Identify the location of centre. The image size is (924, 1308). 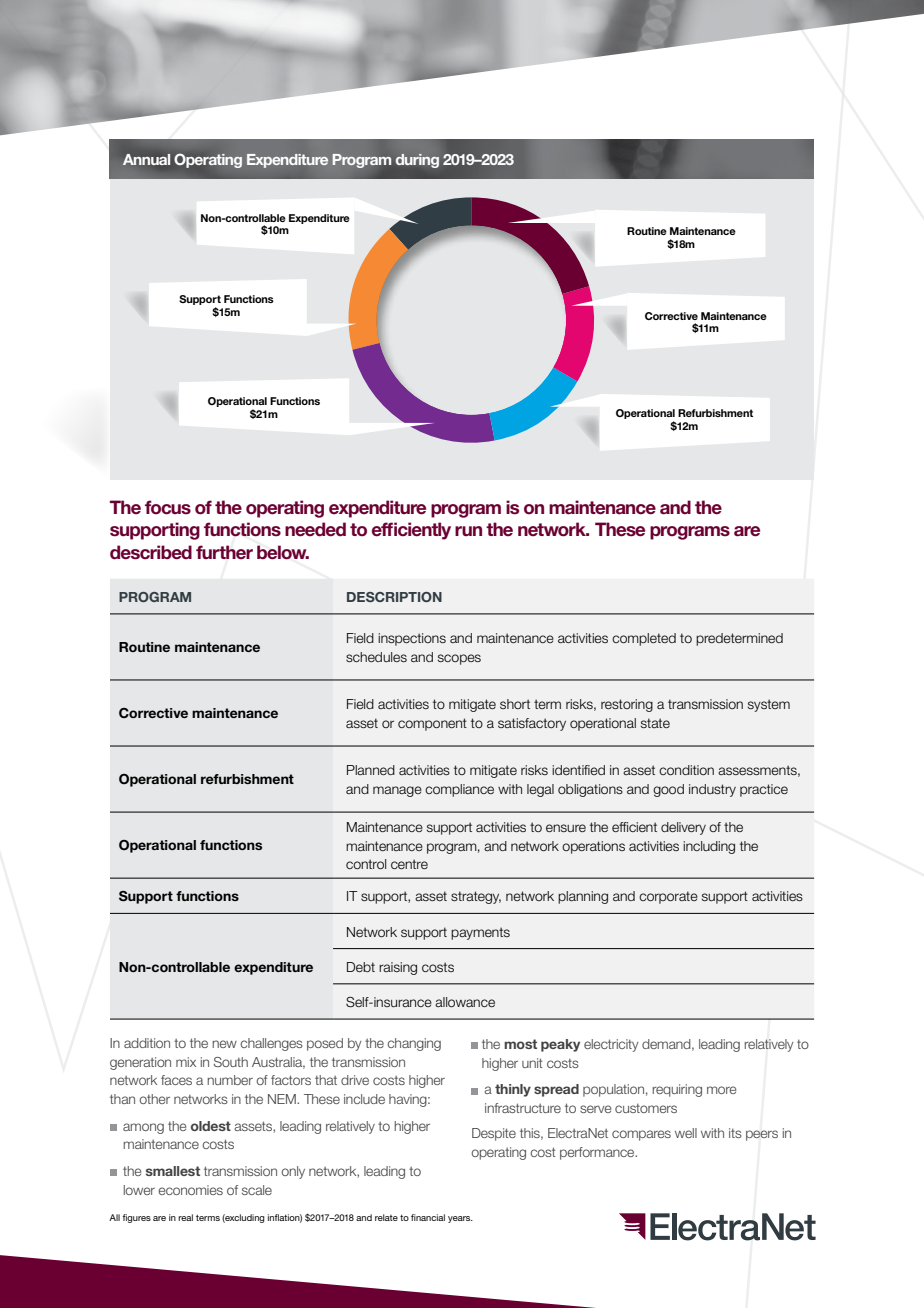
(409, 864).
